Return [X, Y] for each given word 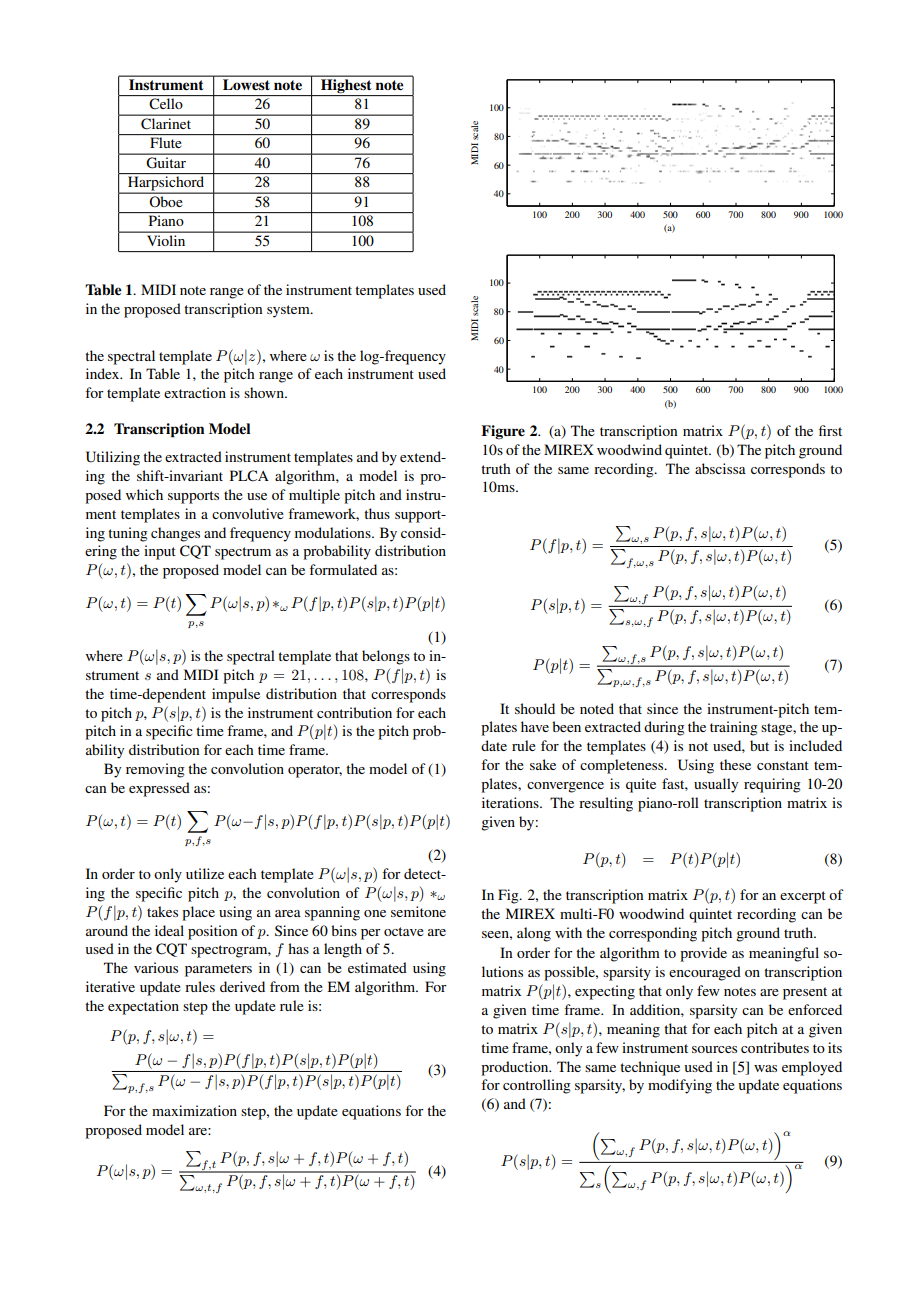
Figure [503, 432]
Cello [166, 104]
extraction [195, 392]
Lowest [246, 84]
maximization [194, 1110]
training [734, 728]
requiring [772, 785]
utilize [205, 873]
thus [377, 513]
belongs [386, 657]
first [830, 430]
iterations [511, 802]
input [160, 552]
